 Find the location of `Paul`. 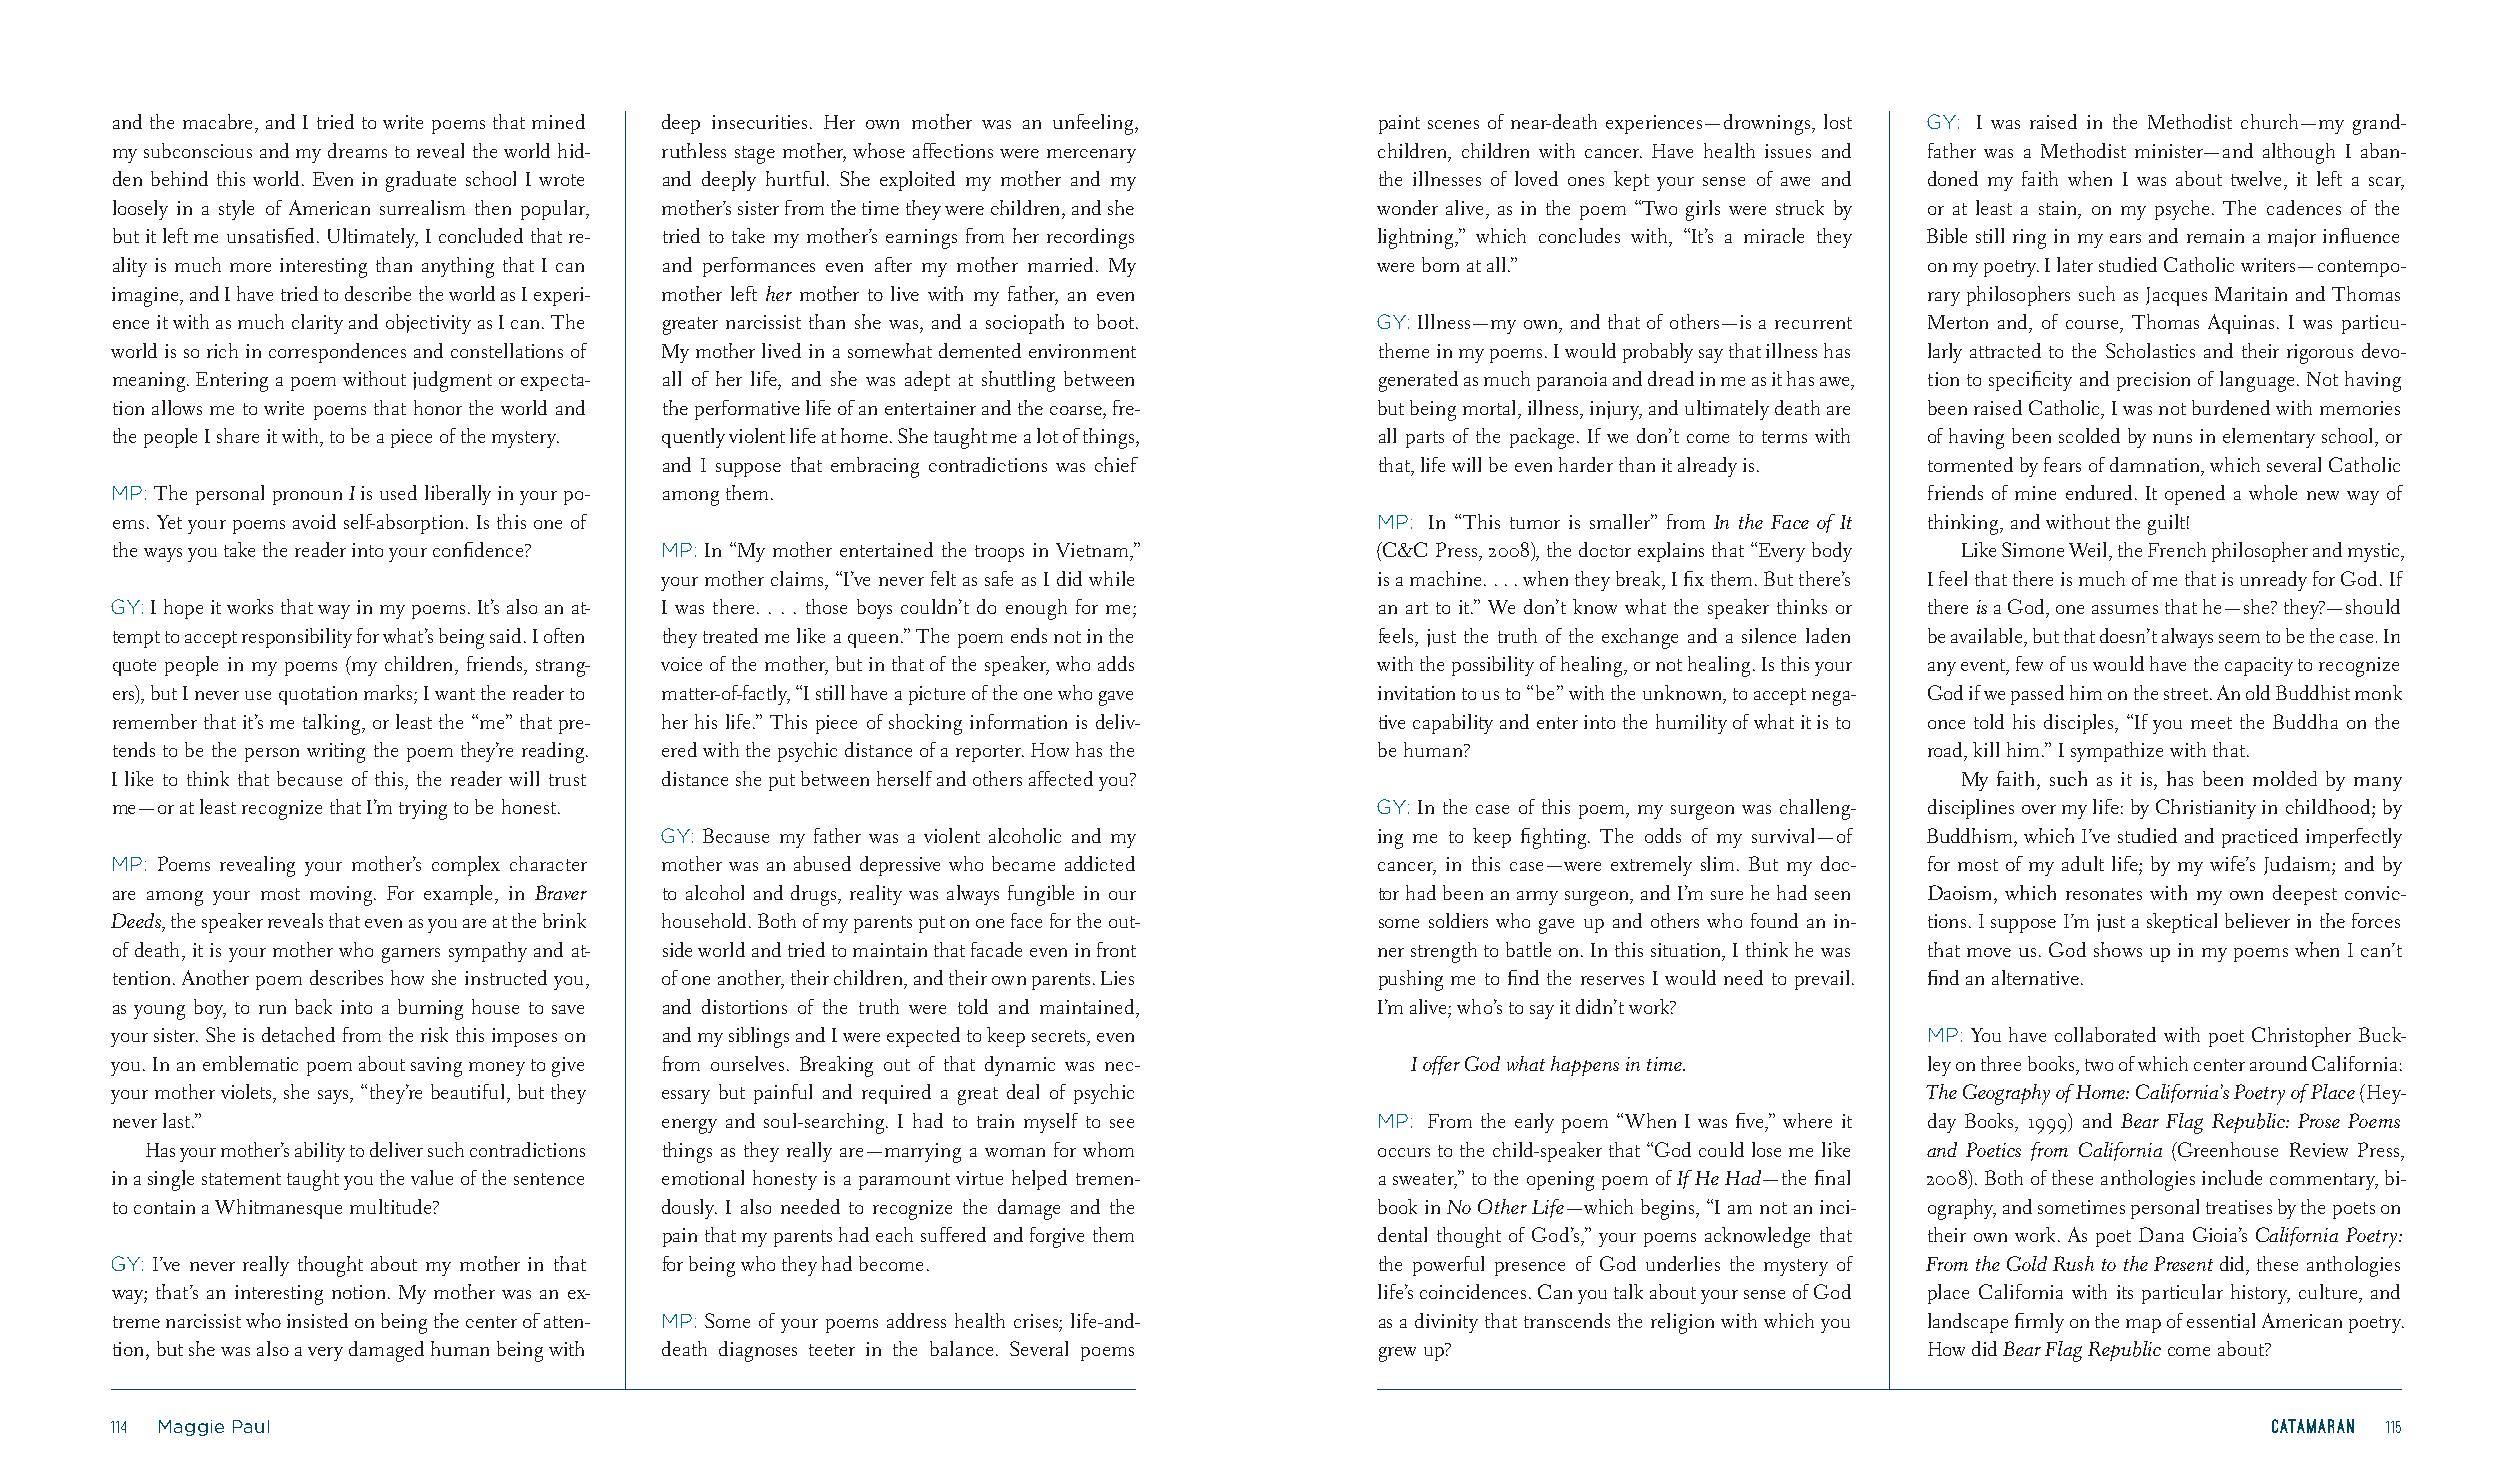

Paul is located at coordinates (251, 1426).
